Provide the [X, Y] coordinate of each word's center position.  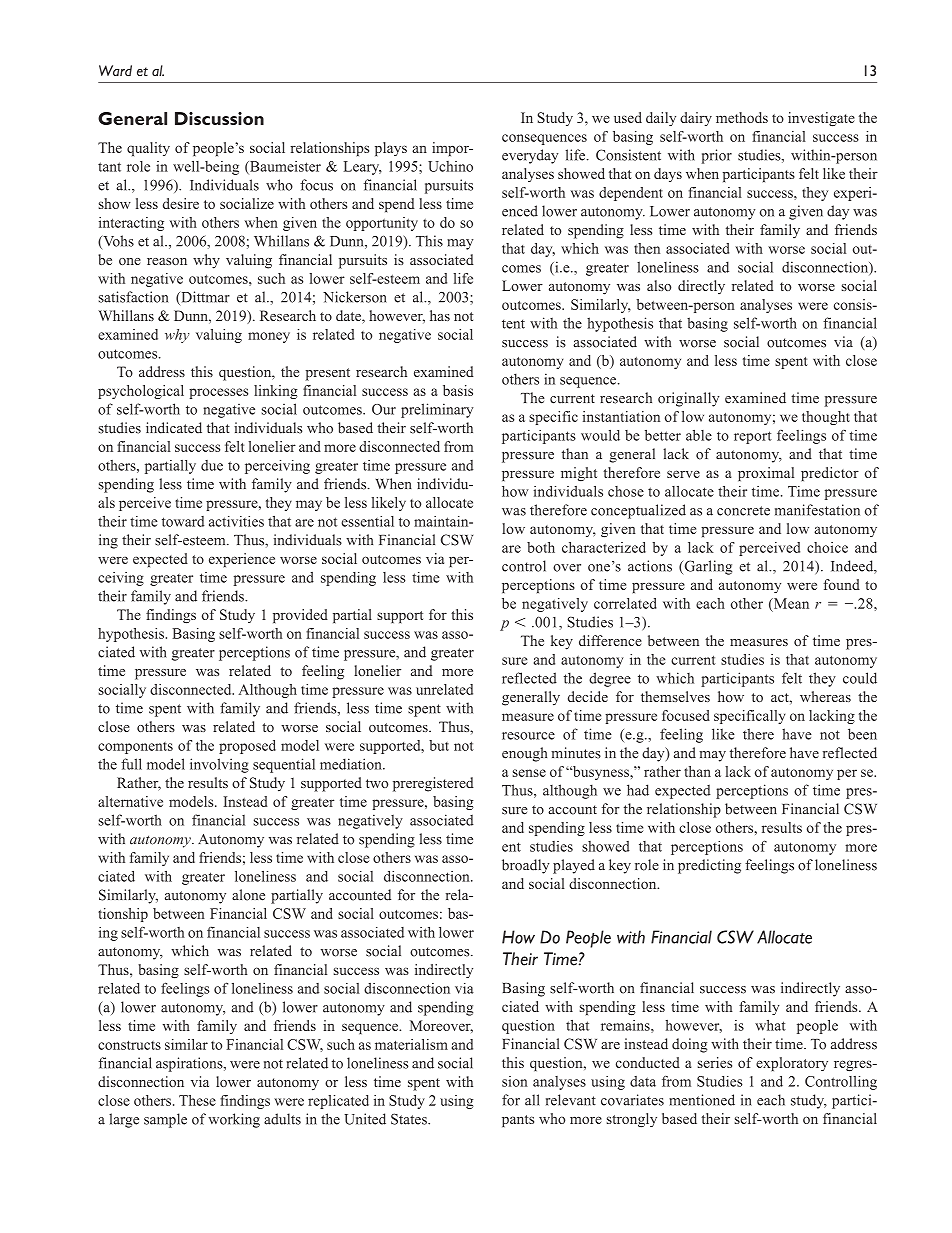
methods [742, 117]
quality [148, 149]
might [579, 474]
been [862, 734]
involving [219, 765]
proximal [766, 474]
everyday [530, 156]
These [197, 1100]
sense [529, 773]
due [212, 465]
